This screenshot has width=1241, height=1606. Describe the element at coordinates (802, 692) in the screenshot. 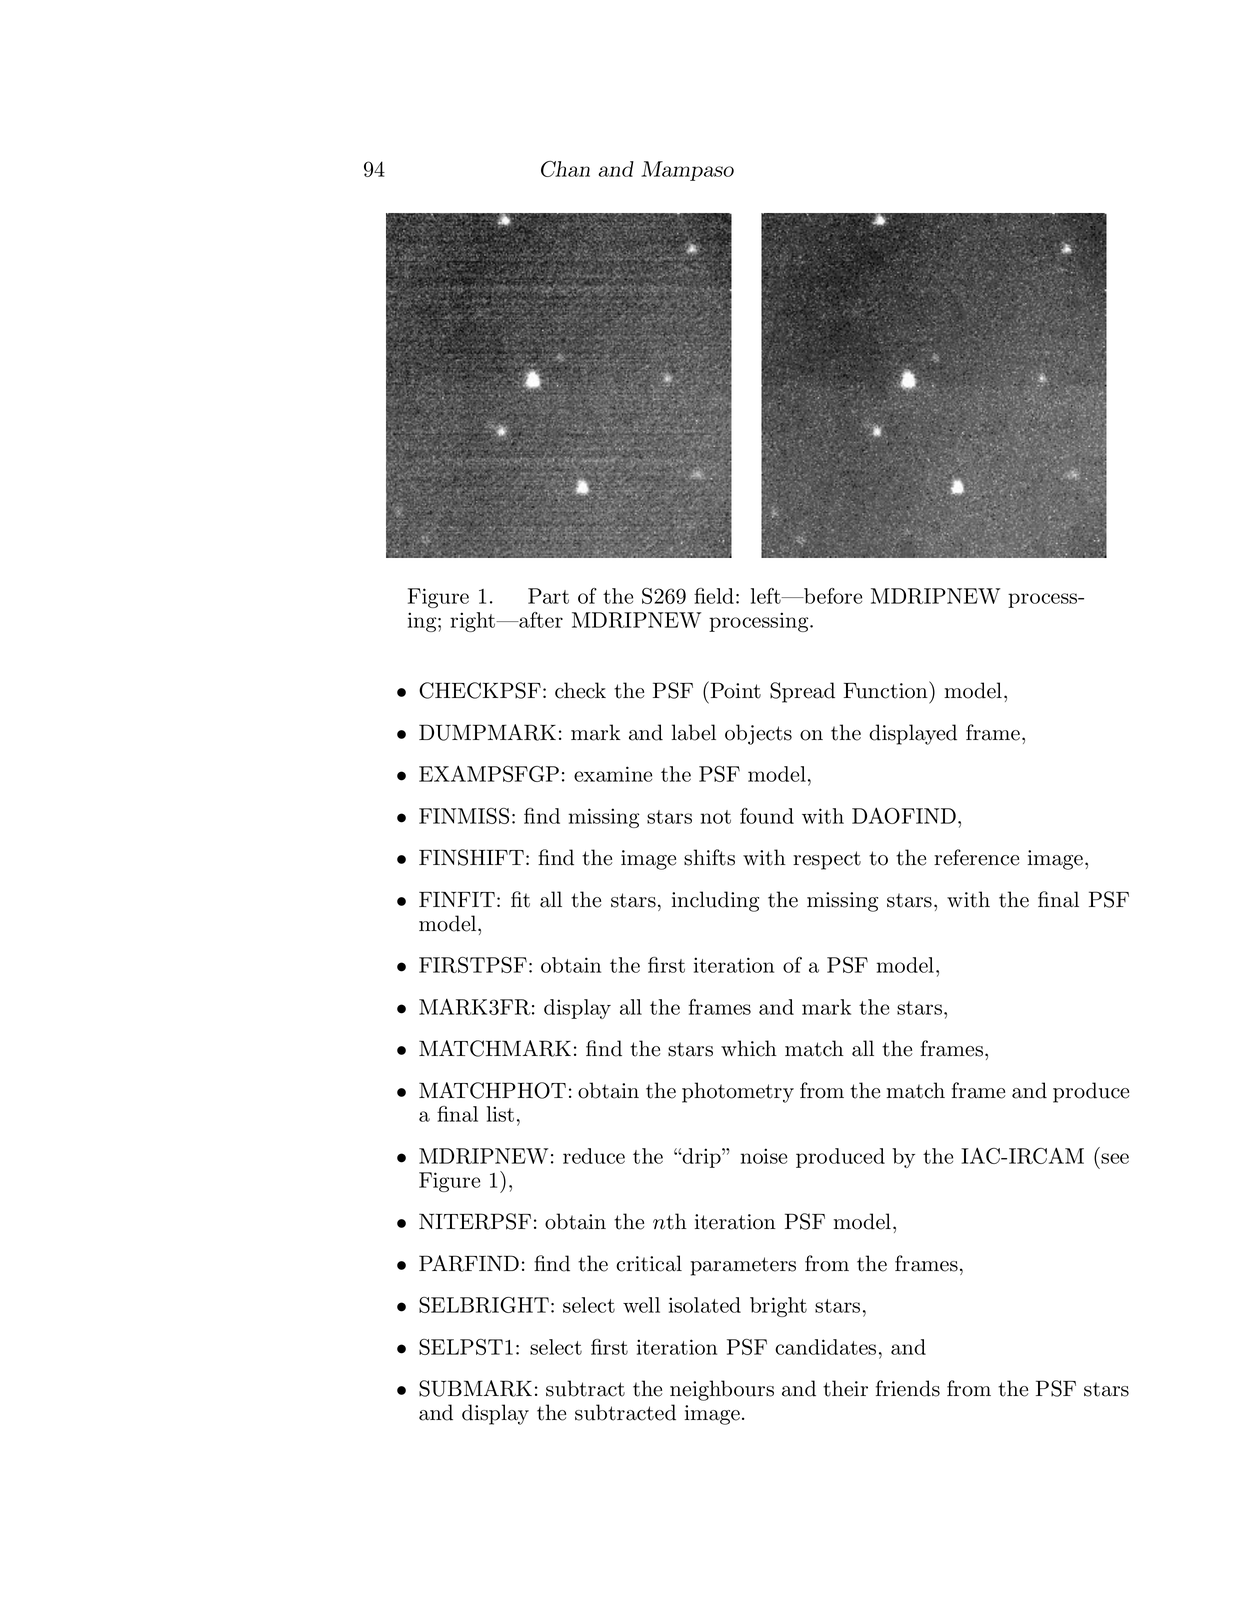

I see `Spread` at that location.
